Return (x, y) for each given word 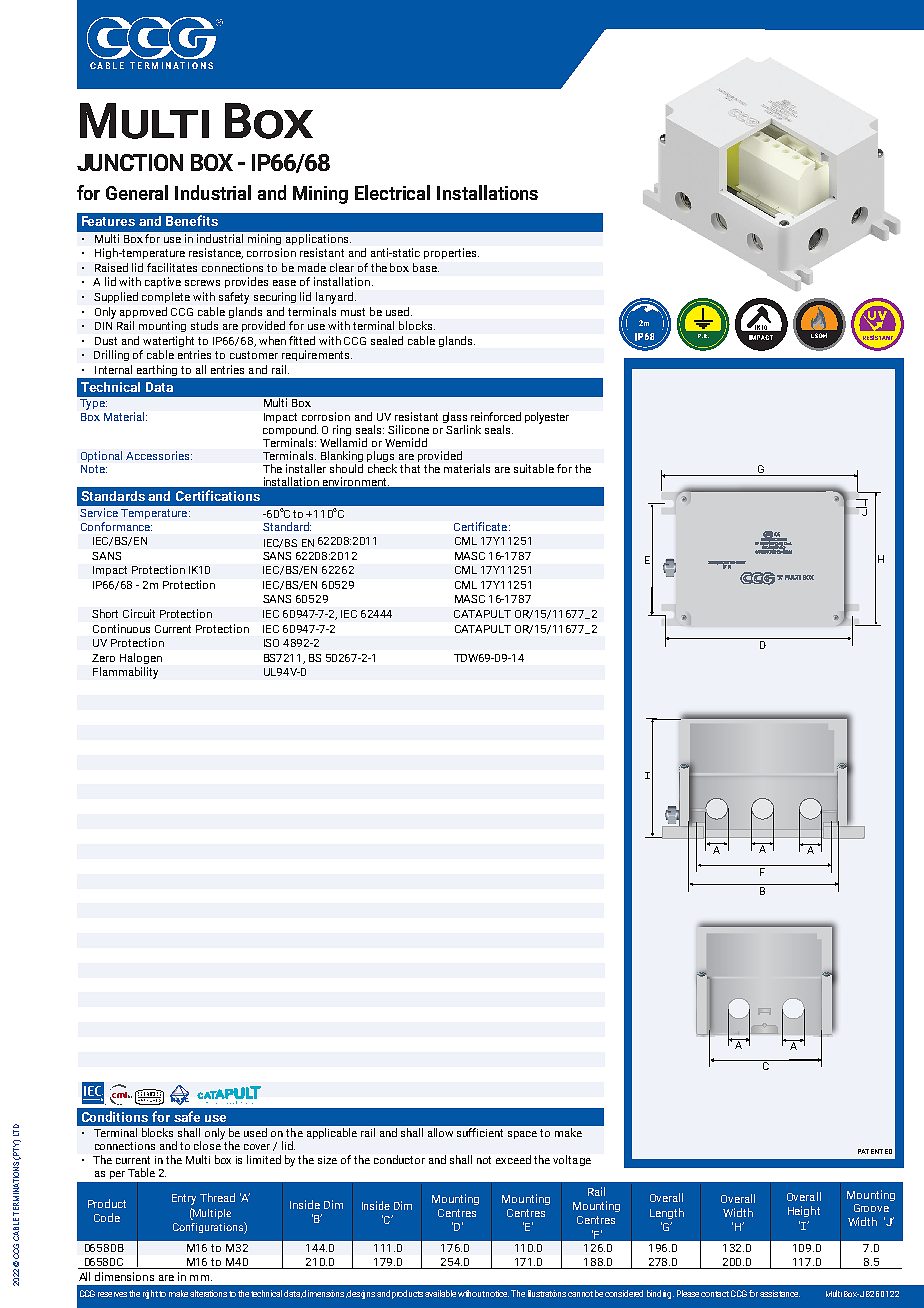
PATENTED (875, 1151)
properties (451, 253)
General (137, 192)
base (426, 267)
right (151, 1294)
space (522, 1135)
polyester (547, 418)
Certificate (482, 526)
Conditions (115, 1116)
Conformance (116, 526)
